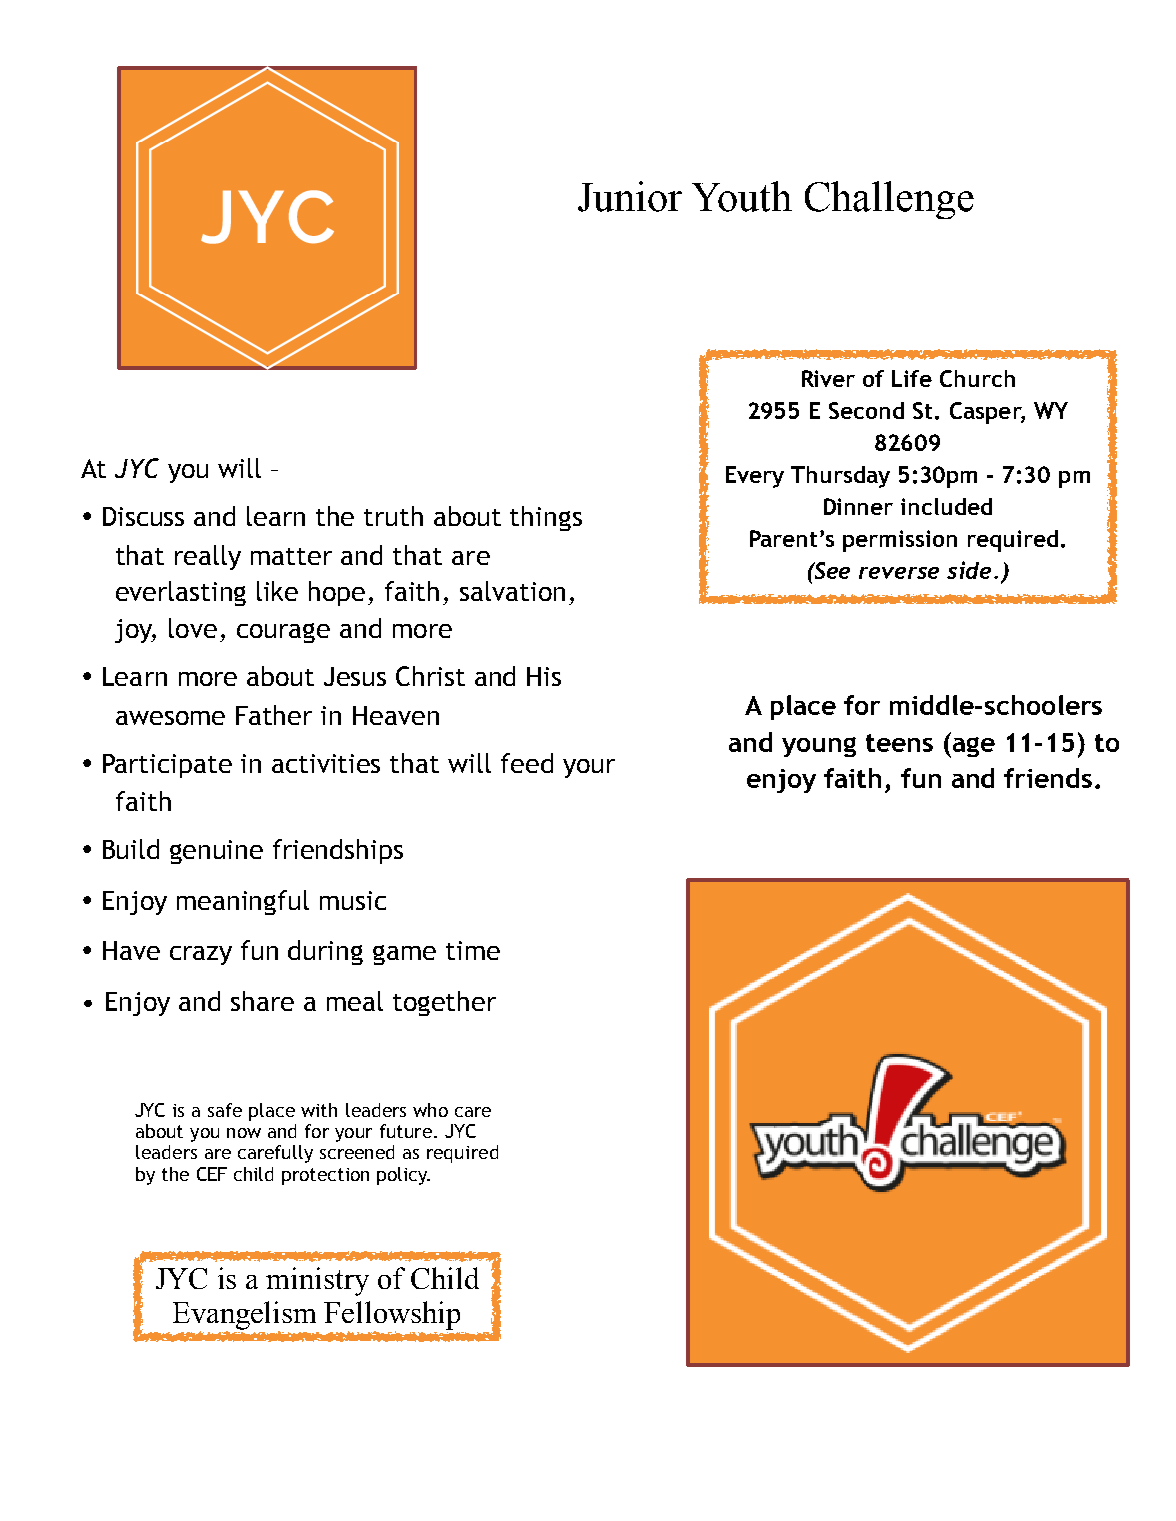 This screenshot has width=1176, height=1521. What do you see at coordinates (244, 1316) in the screenshot?
I see `Evangelism` at bounding box center [244, 1316].
